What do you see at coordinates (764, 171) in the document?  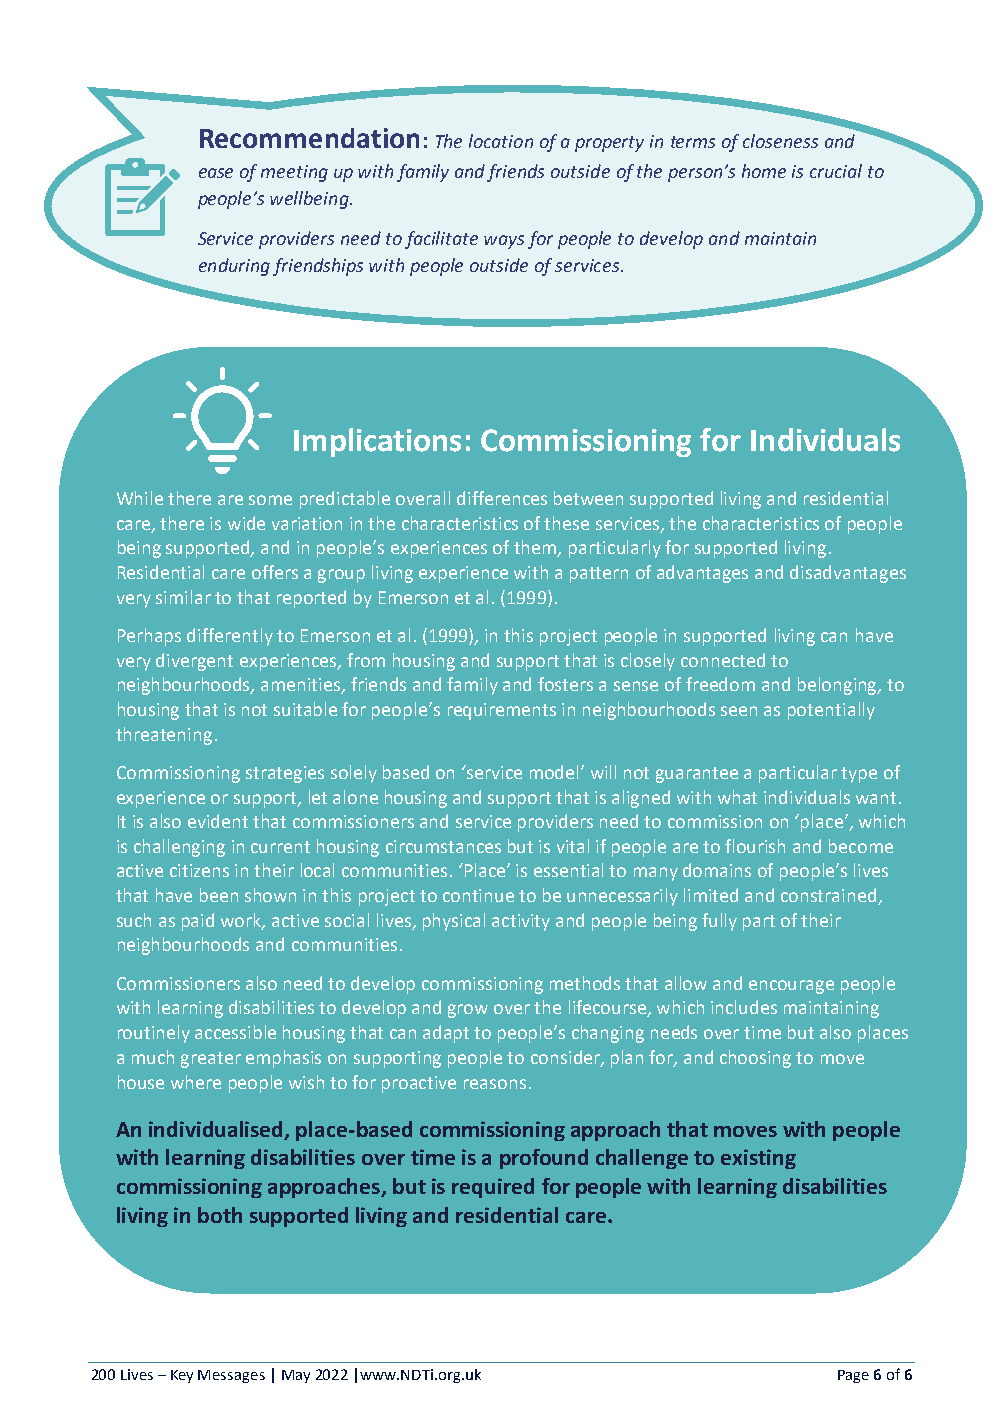 I see `home` at bounding box center [764, 171].
